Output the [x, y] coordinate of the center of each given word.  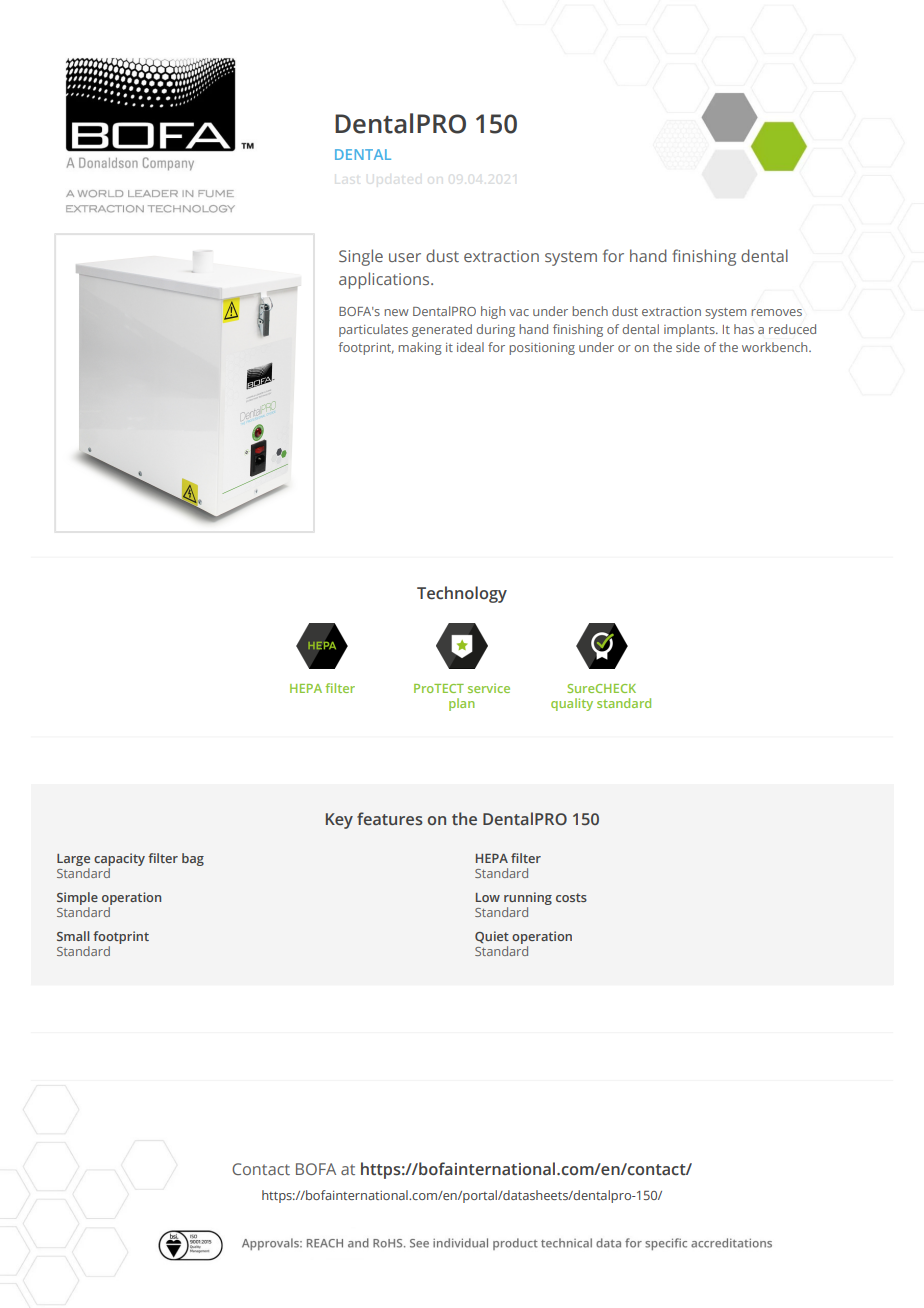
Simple [77, 898]
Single [361, 257]
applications [385, 280]
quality [572, 704]
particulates [373, 330]
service [489, 688]
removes [776, 312]
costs [571, 897]
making [420, 348]
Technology [462, 594]
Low [488, 897]
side [688, 347]
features [390, 819]
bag [193, 859]
